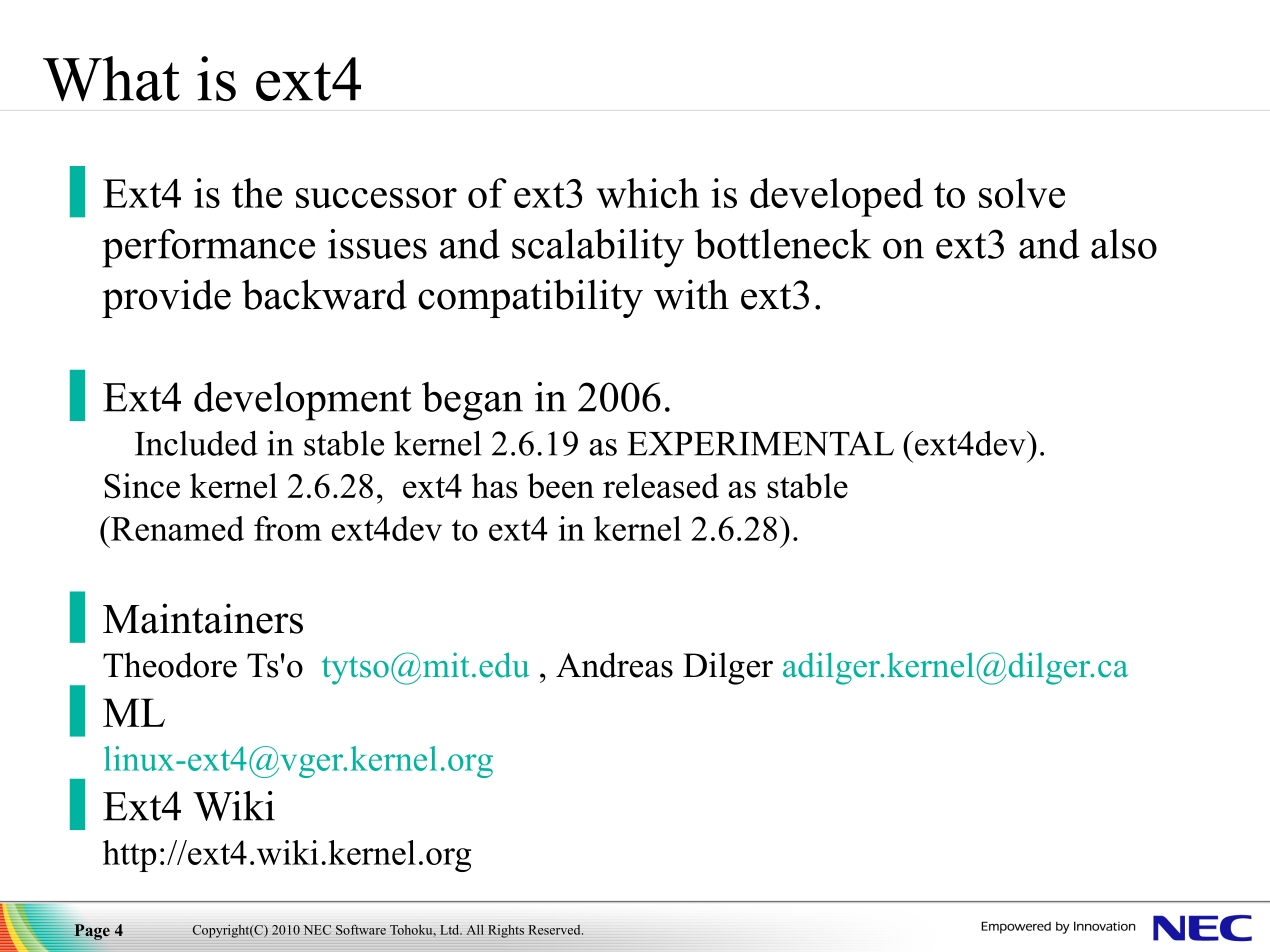 The height and width of the screenshot is (952, 1270). Describe the element at coordinates (1022, 193) in the screenshot. I see `solve` at that location.
